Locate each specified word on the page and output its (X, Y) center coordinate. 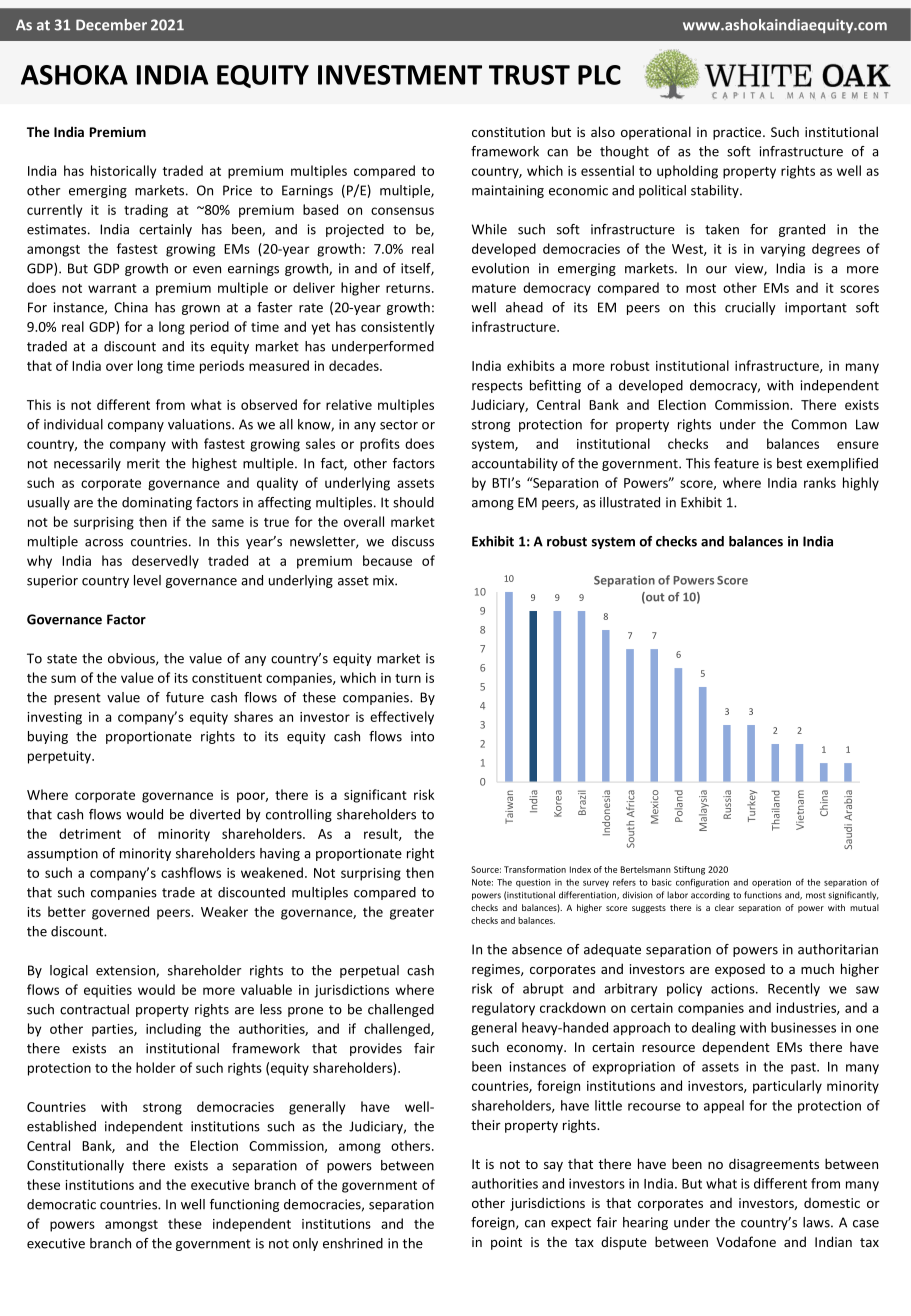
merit (143, 463)
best (789, 463)
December (111, 25)
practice (738, 133)
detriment (90, 833)
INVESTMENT (400, 75)
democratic (61, 1204)
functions (763, 895)
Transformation (535, 869)
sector (399, 425)
